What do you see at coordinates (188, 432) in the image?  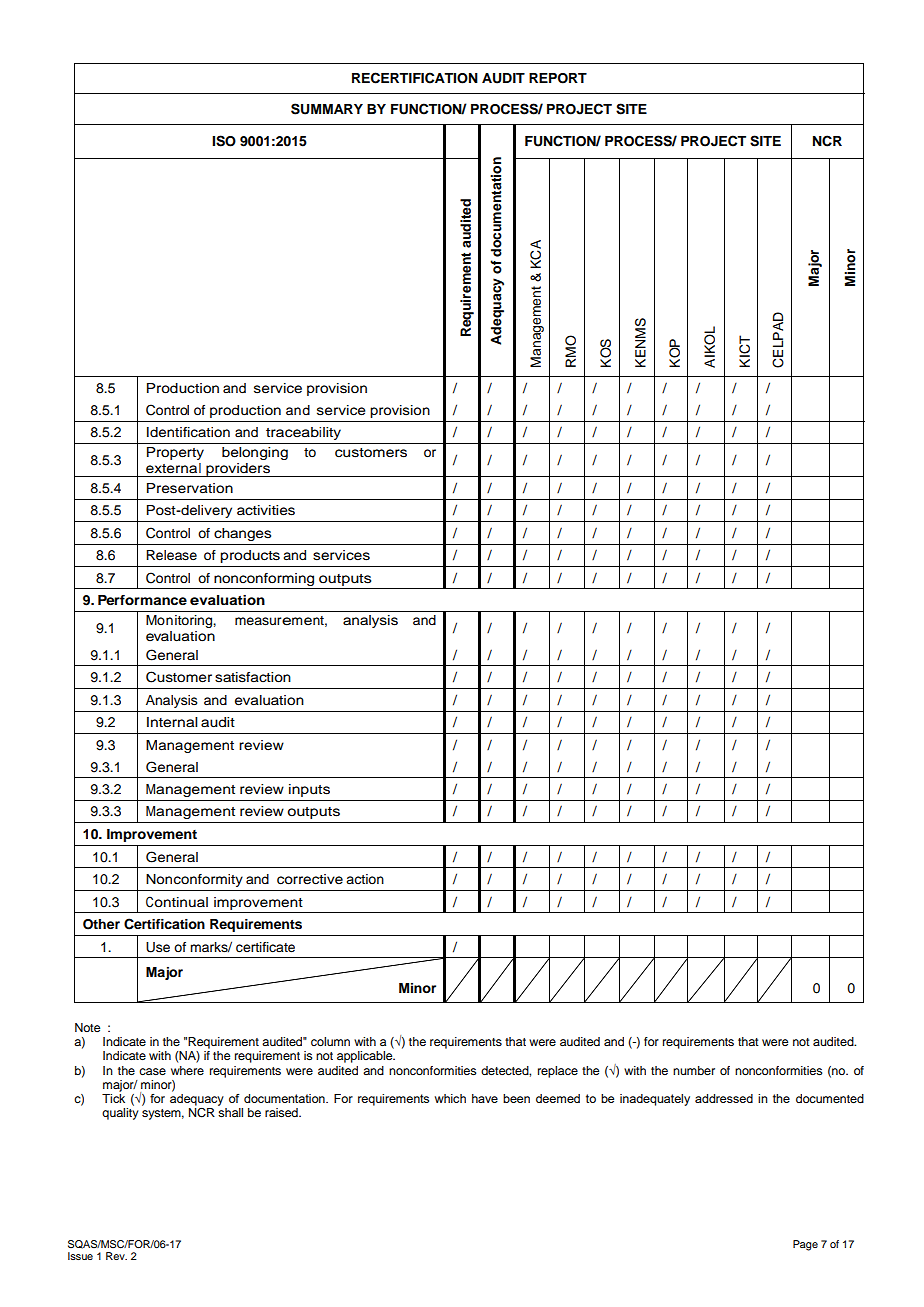 I see `Identification` at bounding box center [188, 432].
